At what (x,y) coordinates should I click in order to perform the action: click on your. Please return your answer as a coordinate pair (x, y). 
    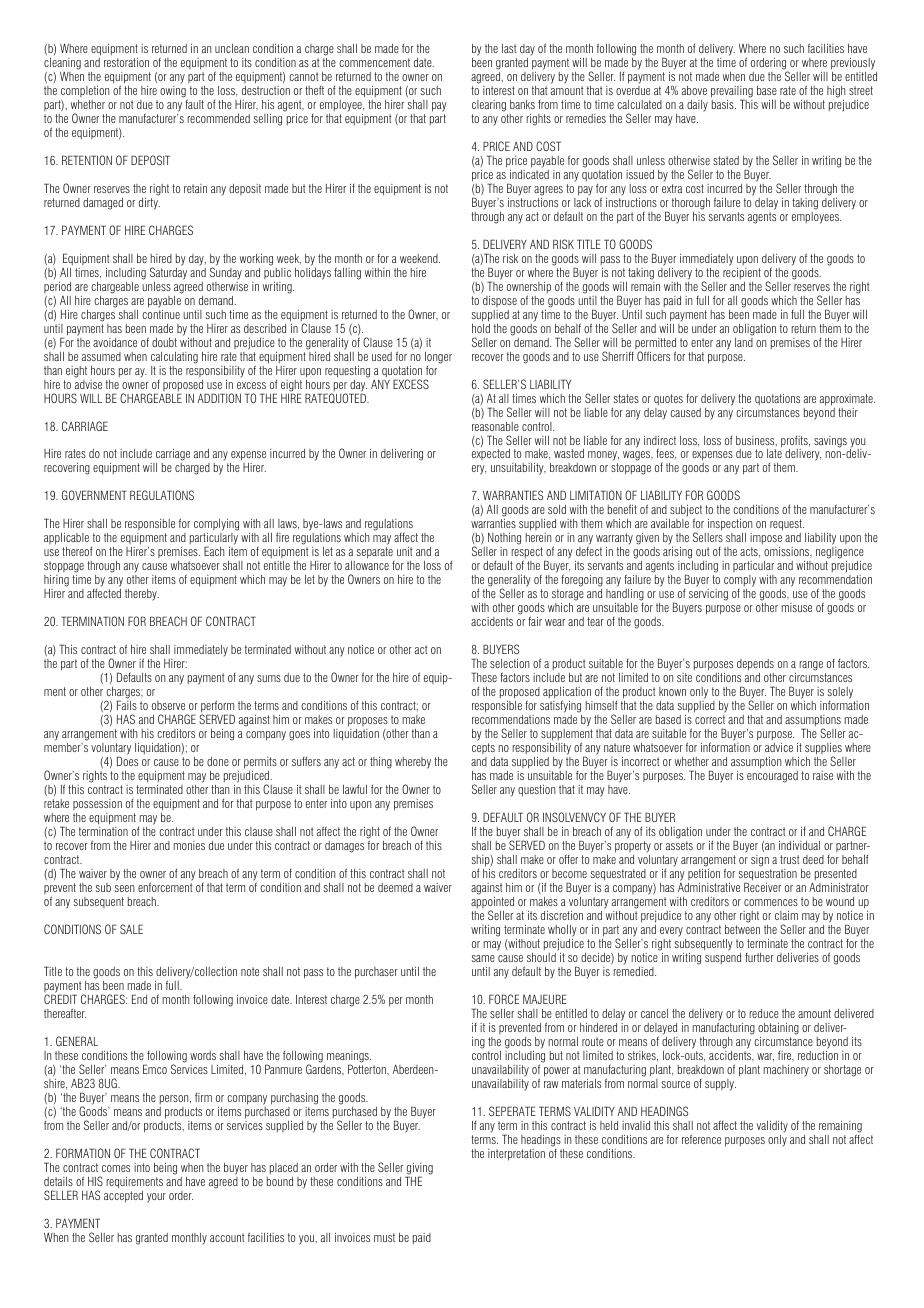
    Looking at the image, I should click on (156, 1198).
